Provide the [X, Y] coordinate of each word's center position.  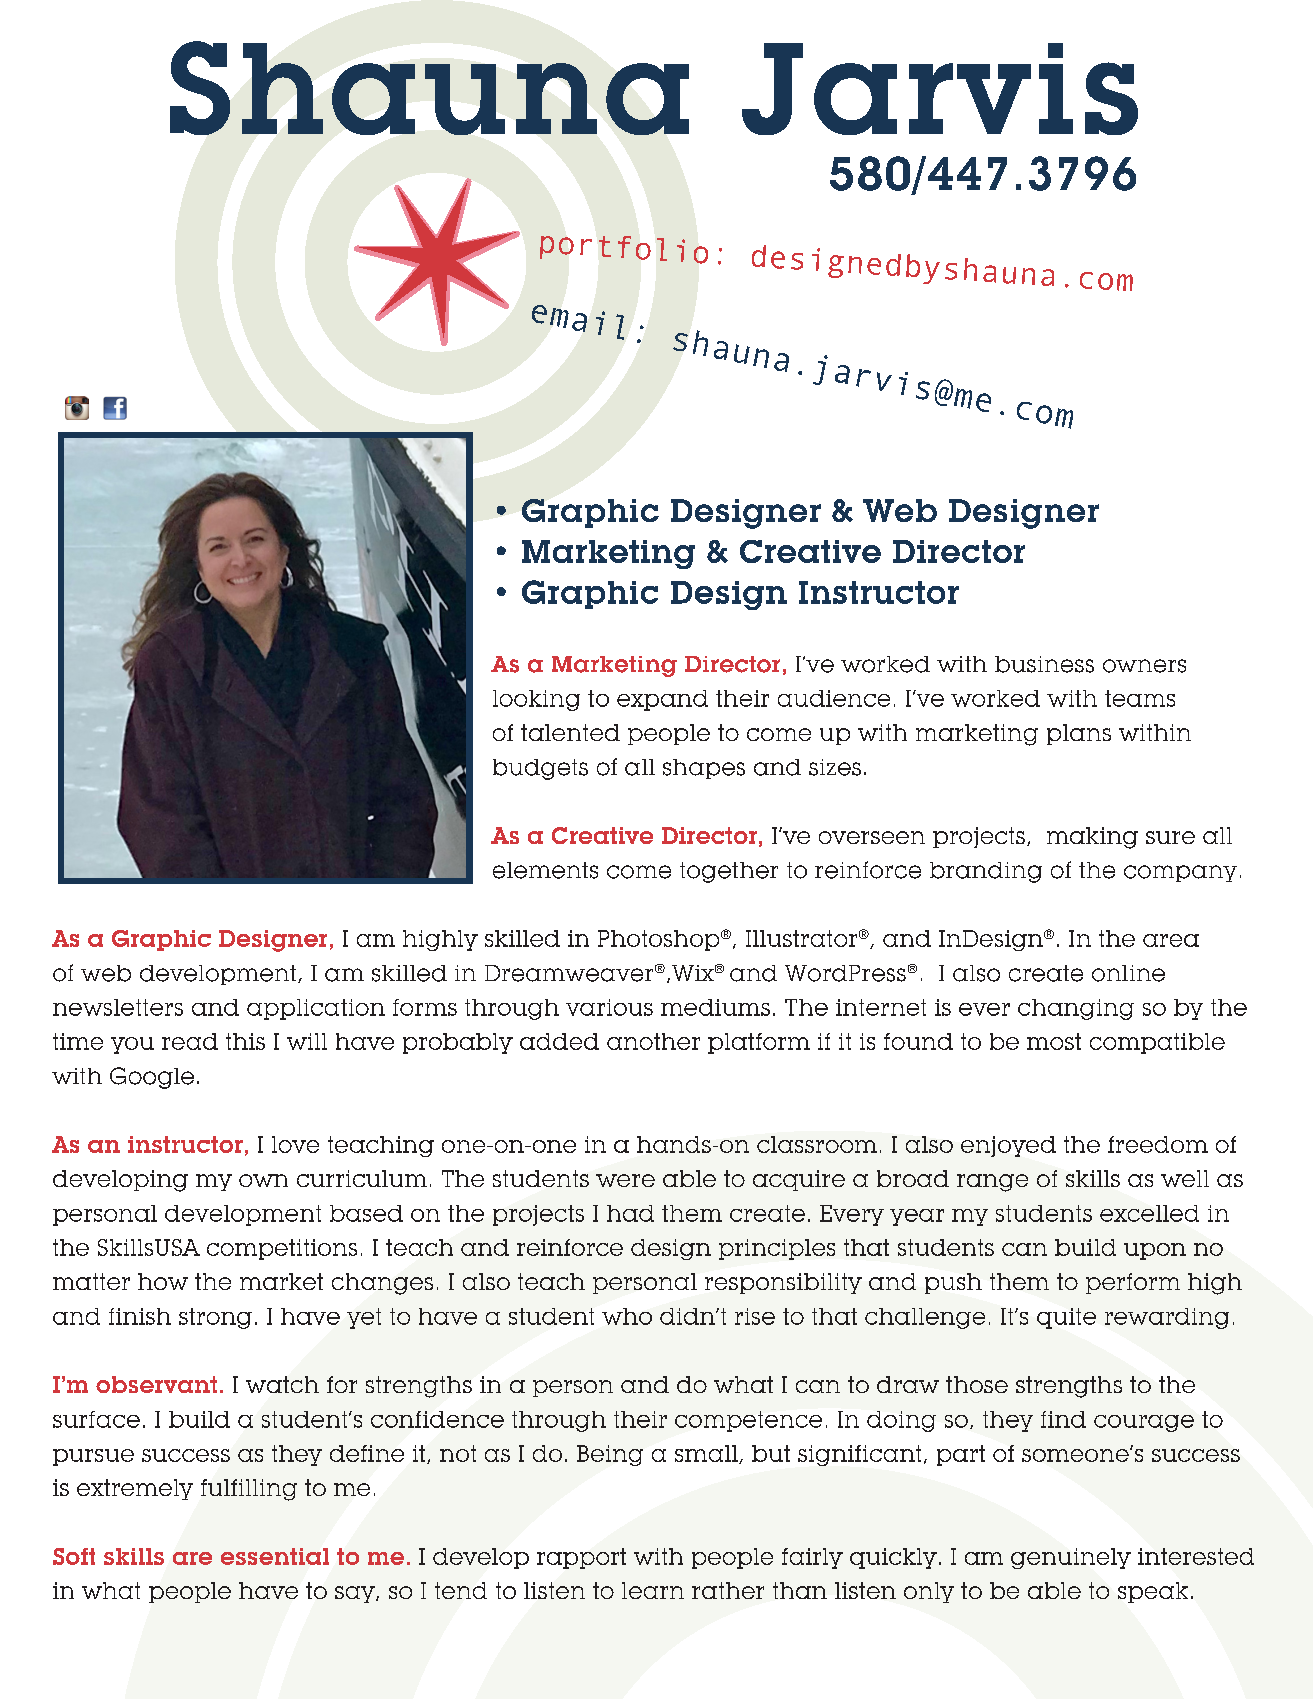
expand [662, 700]
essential [275, 1556]
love [295, 1144]
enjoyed [1008, 1146]
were [625, 1180]
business [1044, 664]
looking [536, 700]
